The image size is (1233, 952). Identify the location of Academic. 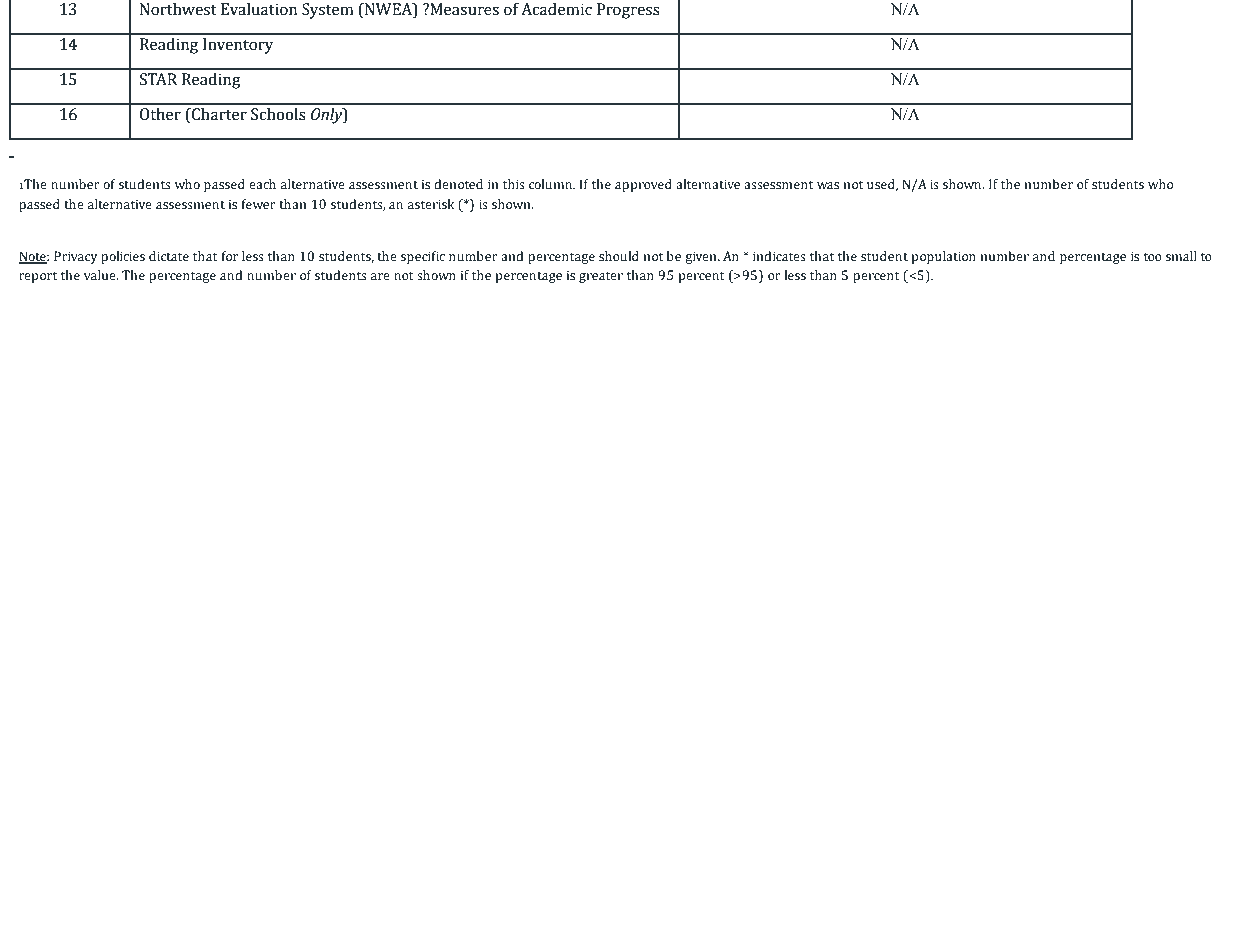
(556, 9).
